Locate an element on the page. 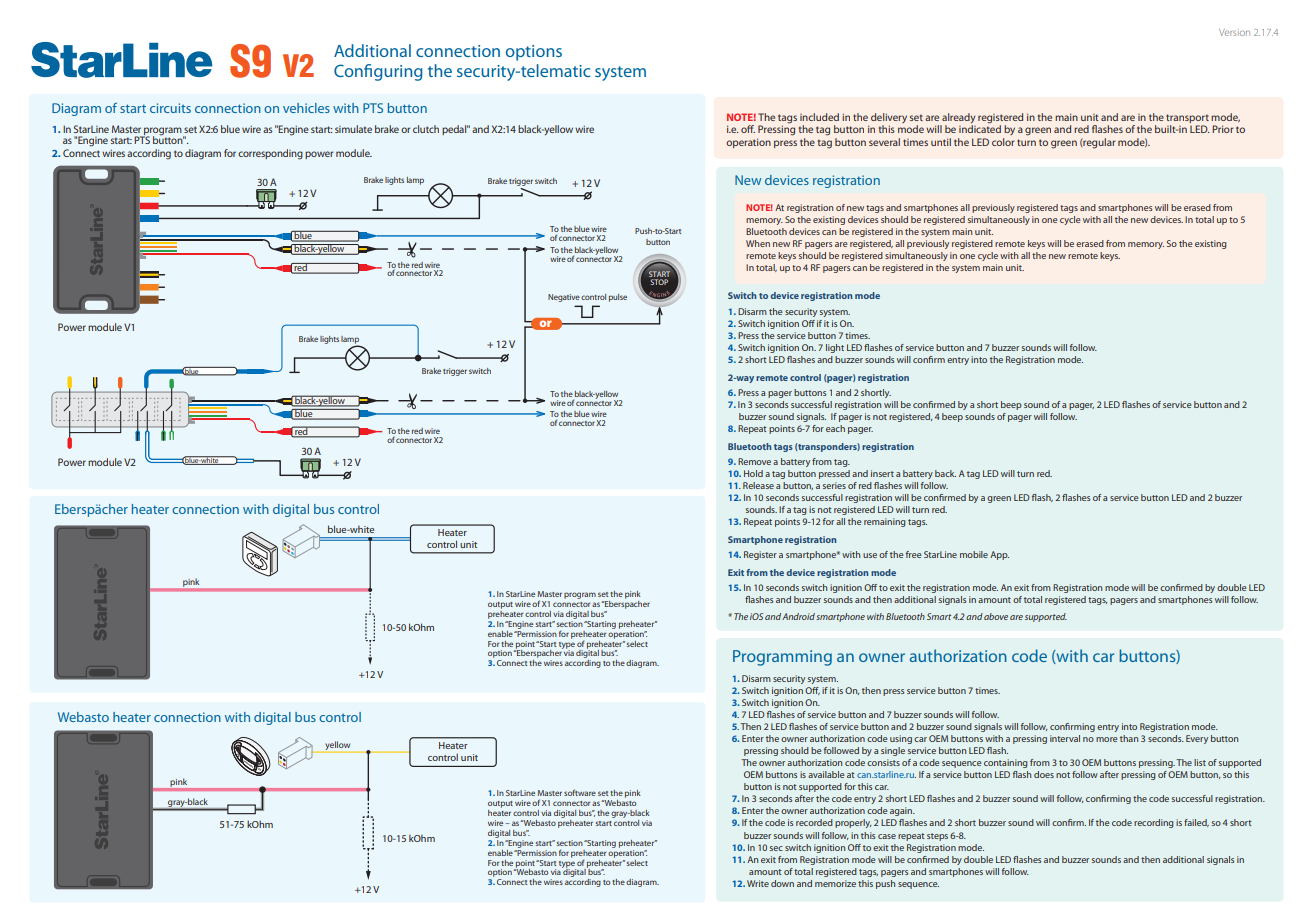 This image has height=924, width=1308. Version is located at coordinates (1234, 32).
